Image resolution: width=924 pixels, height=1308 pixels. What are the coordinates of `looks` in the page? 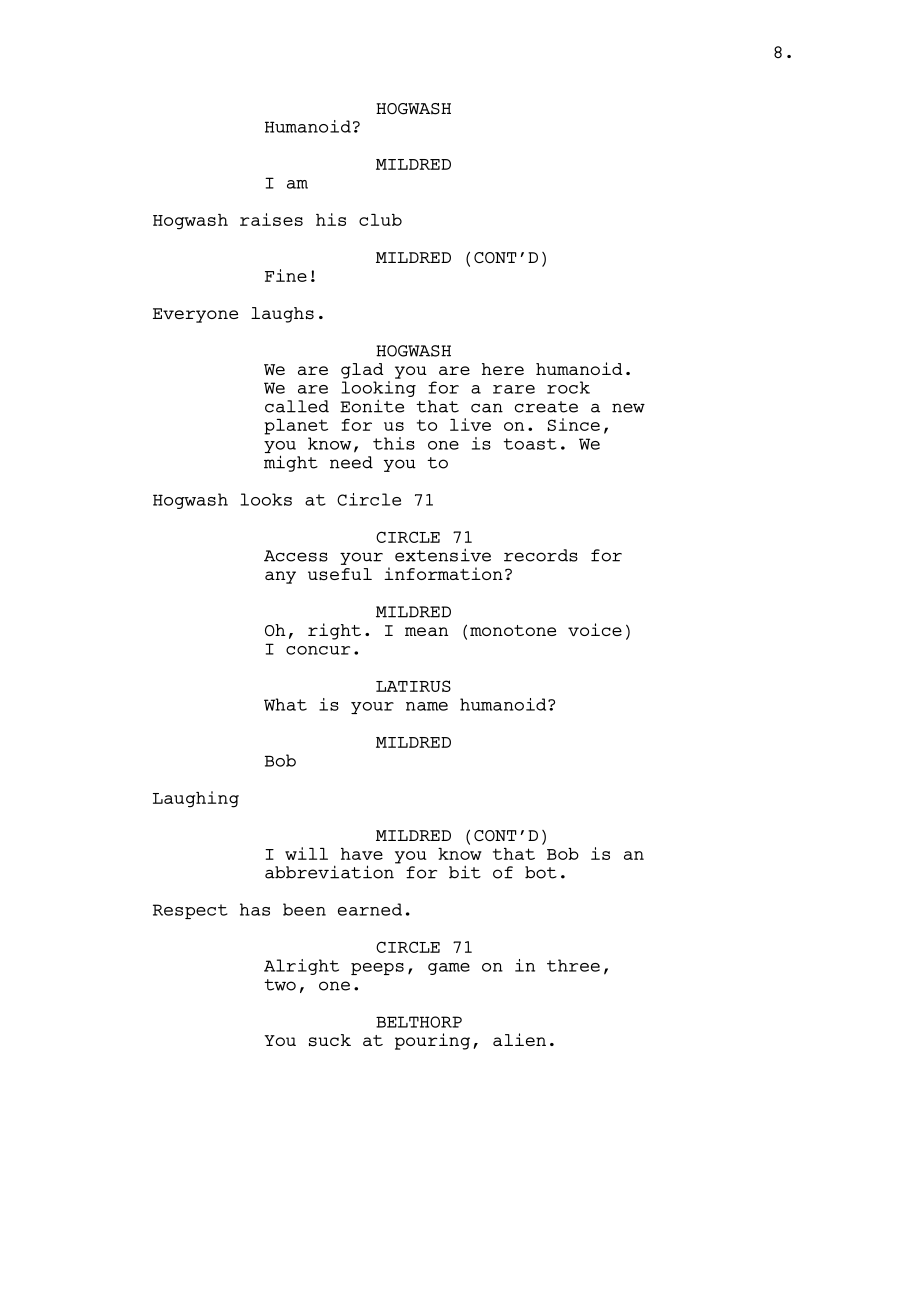 It's located at (266, 499).
